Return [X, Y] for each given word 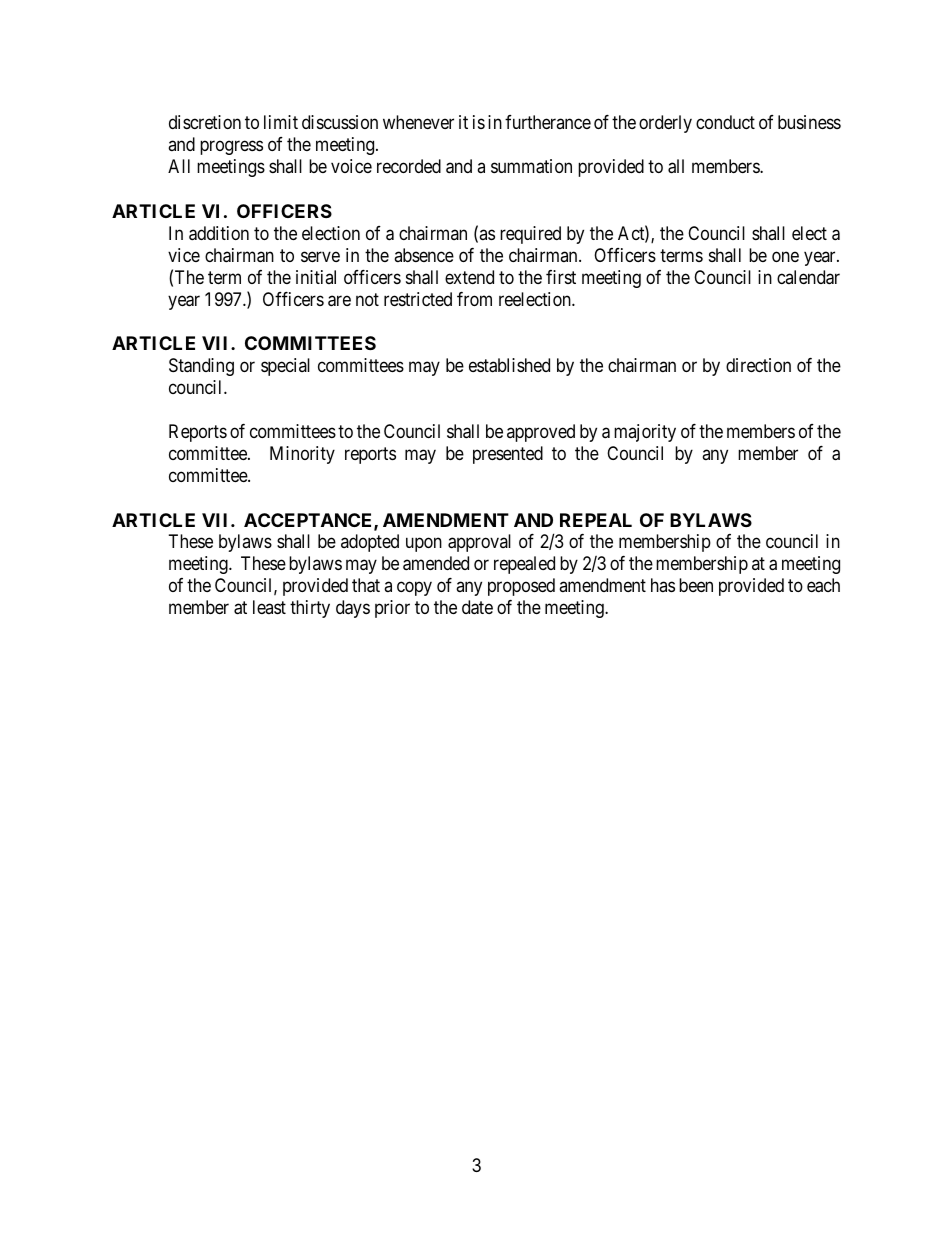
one [785, 256]
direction [758, 365]
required [530, 235]
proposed [521, 587]
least [269, 607]
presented [508, 455]
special [285, 367]
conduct [725, 122]
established [509, 365]
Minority [302, 455]
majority [645, 433]
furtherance [548, 122]
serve [320, 256]
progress [231, 148]
